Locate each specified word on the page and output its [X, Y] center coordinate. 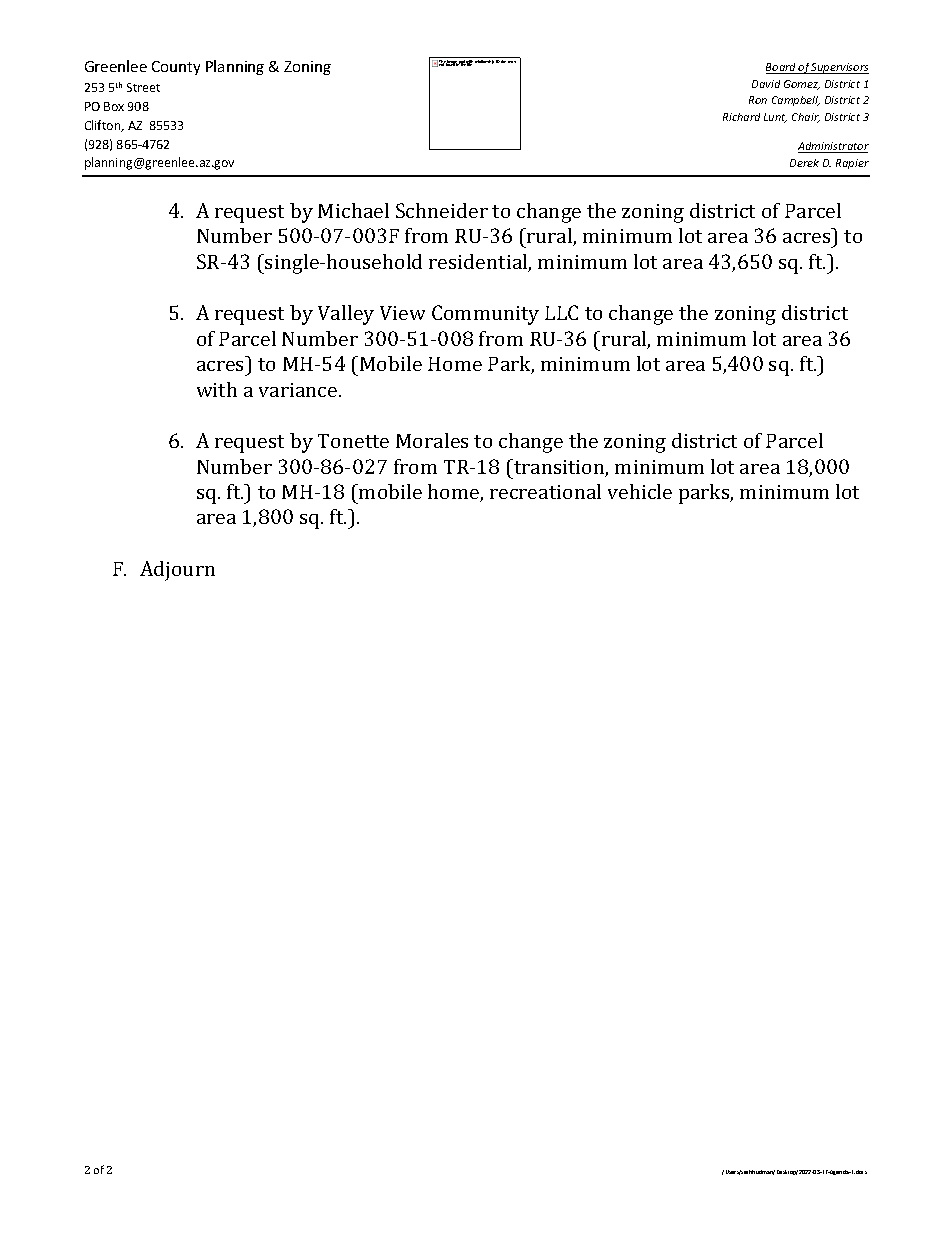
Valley [346, 315]
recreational [545, 491]
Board [782, 68]
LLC [561, 312]
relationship [484, 62]
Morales [432, 440]
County [176, 68]
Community [485, 315]
